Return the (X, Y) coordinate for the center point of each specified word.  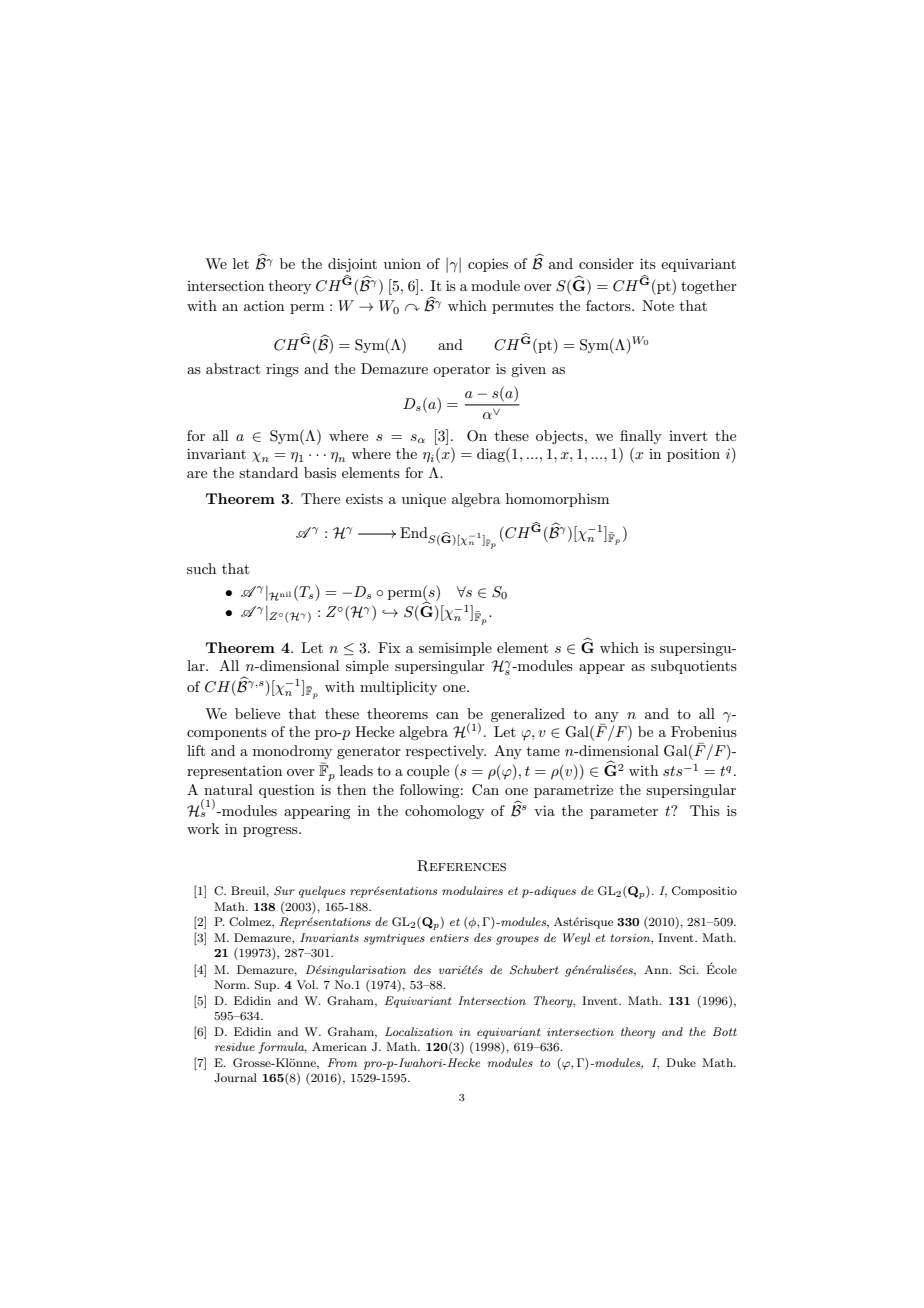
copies (488, 265)
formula (282, 1048)
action (264, 306)
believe (257, 713)
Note (658, 305)
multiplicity (398, 688)
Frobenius (704, 731)
